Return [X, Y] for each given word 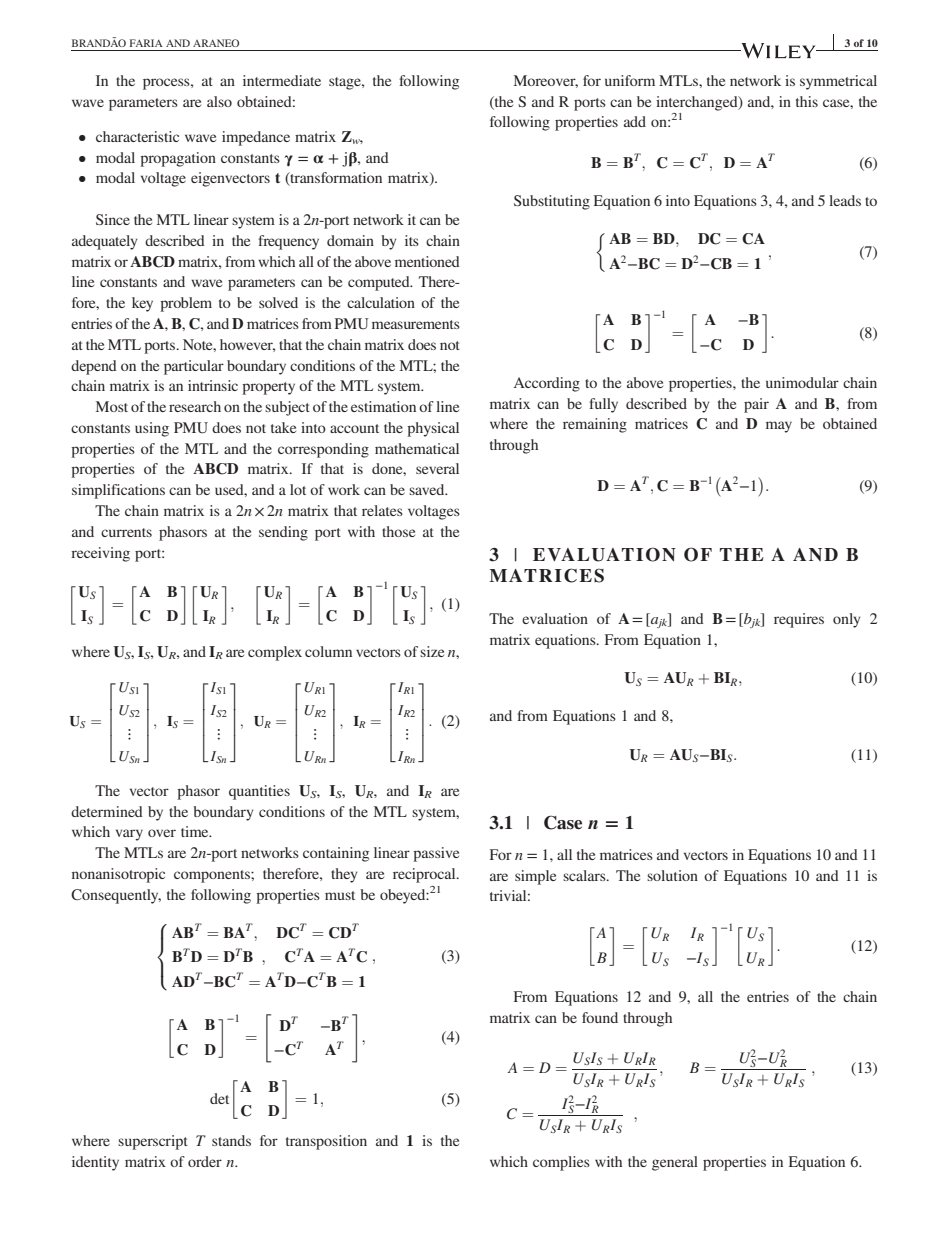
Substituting [552, 202]
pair [756, 405]
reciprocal [425, 875]
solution [672, 875]
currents [126, 532]
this [807, 101]
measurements [416, 324]
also [219, 101]
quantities [259, 792]
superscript [153, 1142]
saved [428, 489]
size [432, 651]
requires [799, 620]
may [779, 427]
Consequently [116, 896]
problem [186, 304]
